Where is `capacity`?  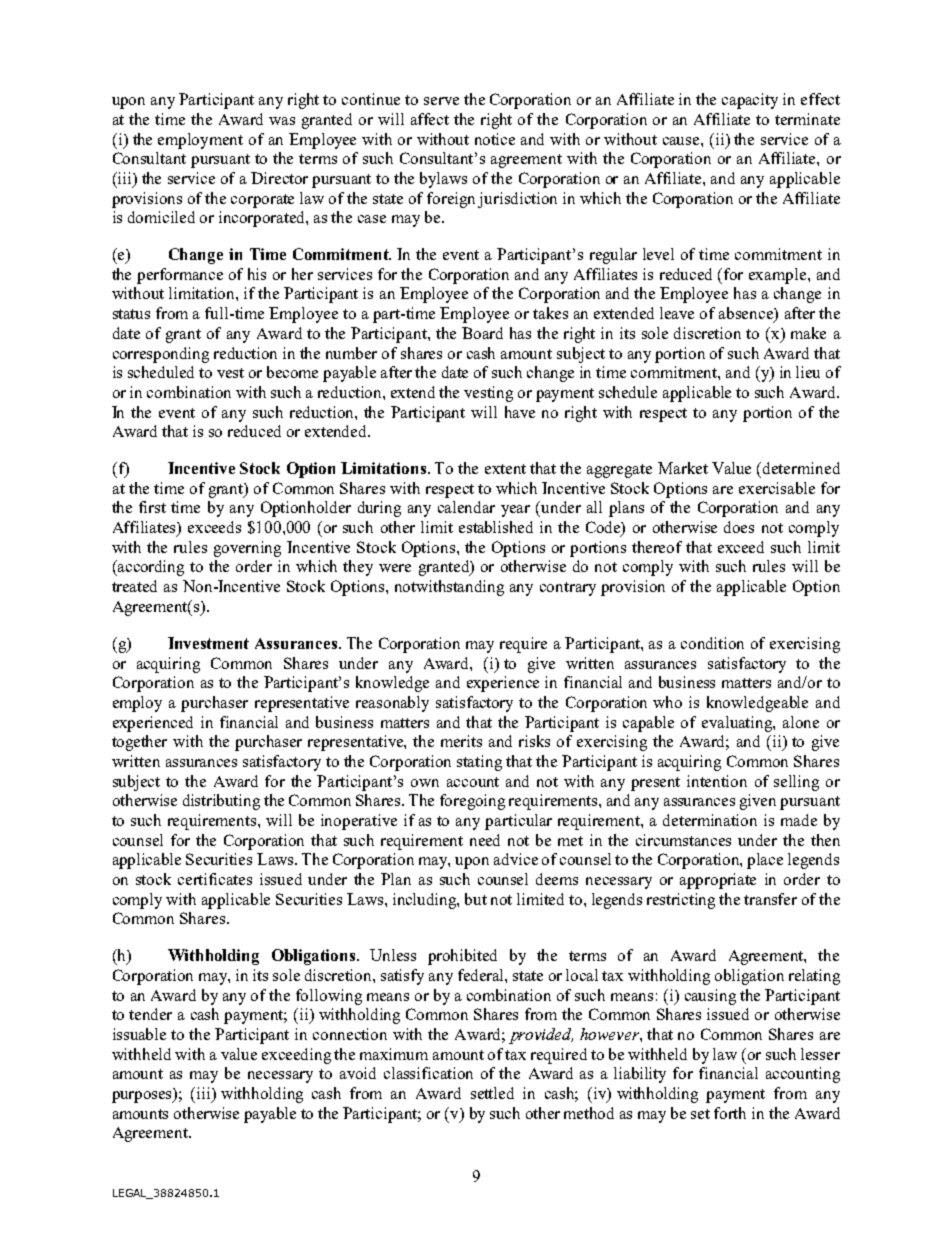
capacity is located at coordinates (750, 101).
